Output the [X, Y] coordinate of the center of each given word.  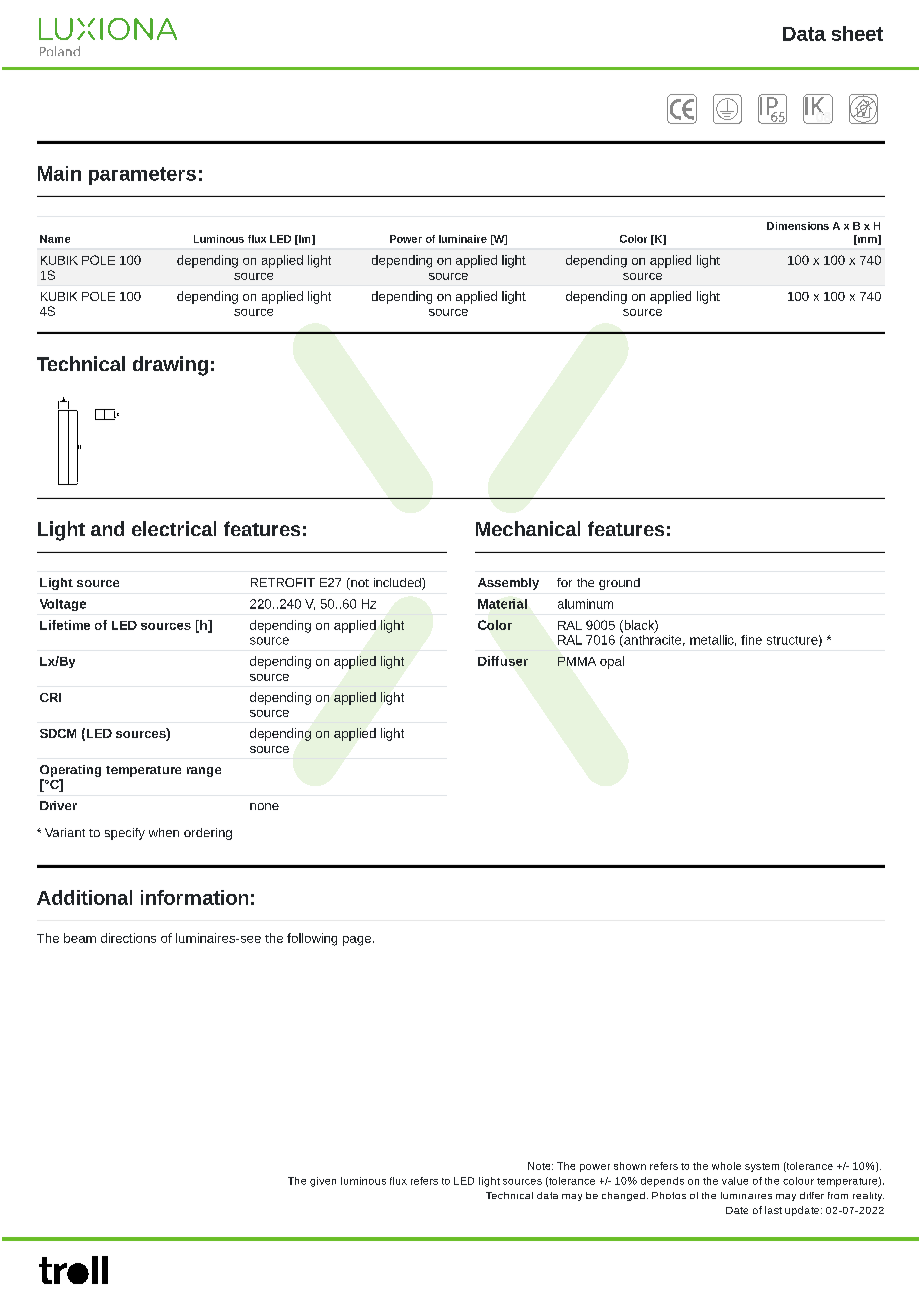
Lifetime [65, 625]
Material [502, 604]
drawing [170, 366]
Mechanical [528, 528]
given [323, 1182]
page [357, 941]
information [194, 897]
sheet [857, 33]
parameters [142, 176]
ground [619, 584]
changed [623, 1196]
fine [751, 640]
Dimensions [798, 226]
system [762, 1167]
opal [612, 662]
